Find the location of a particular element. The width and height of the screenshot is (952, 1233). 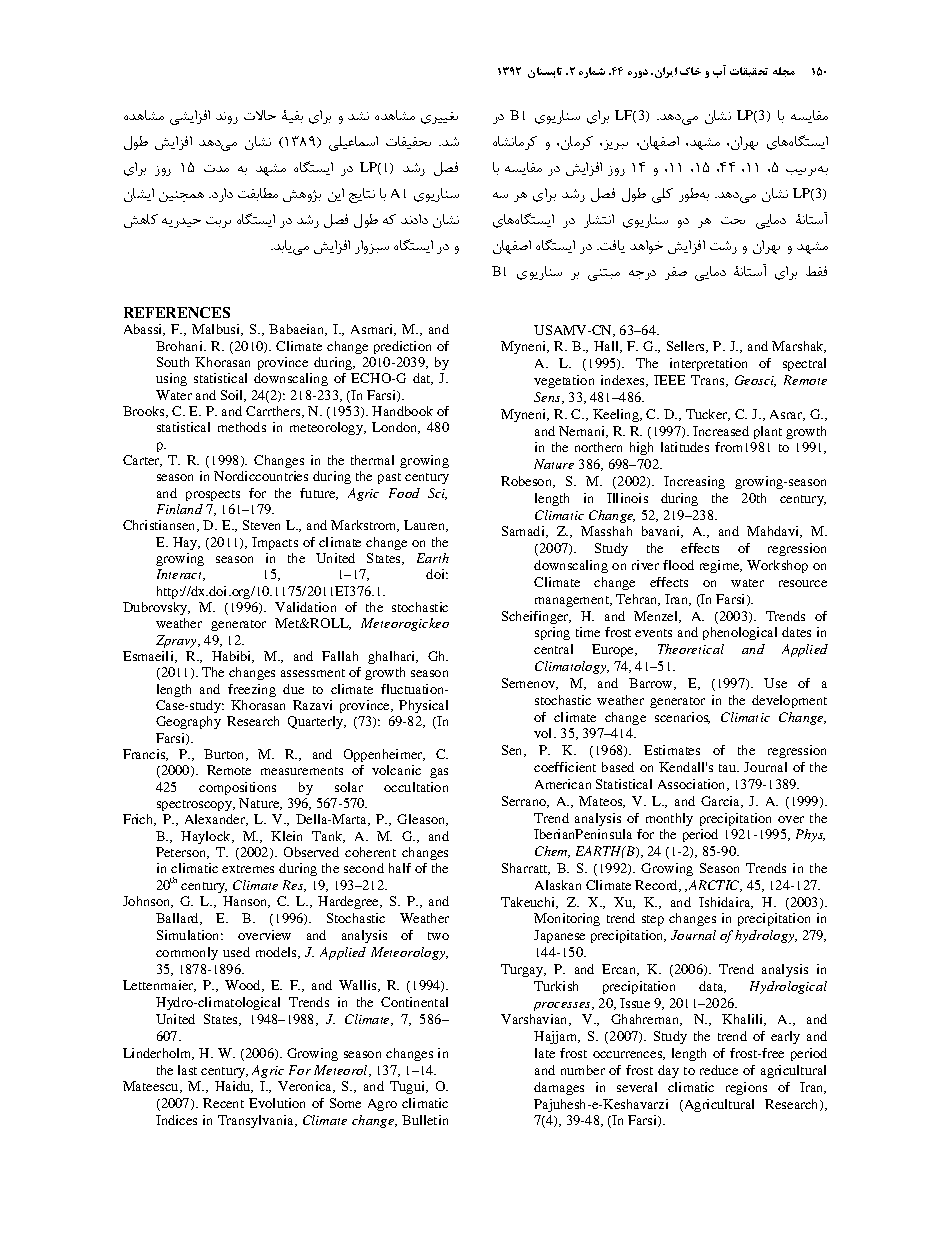

Recent is located at coordinates (223, 1103).
